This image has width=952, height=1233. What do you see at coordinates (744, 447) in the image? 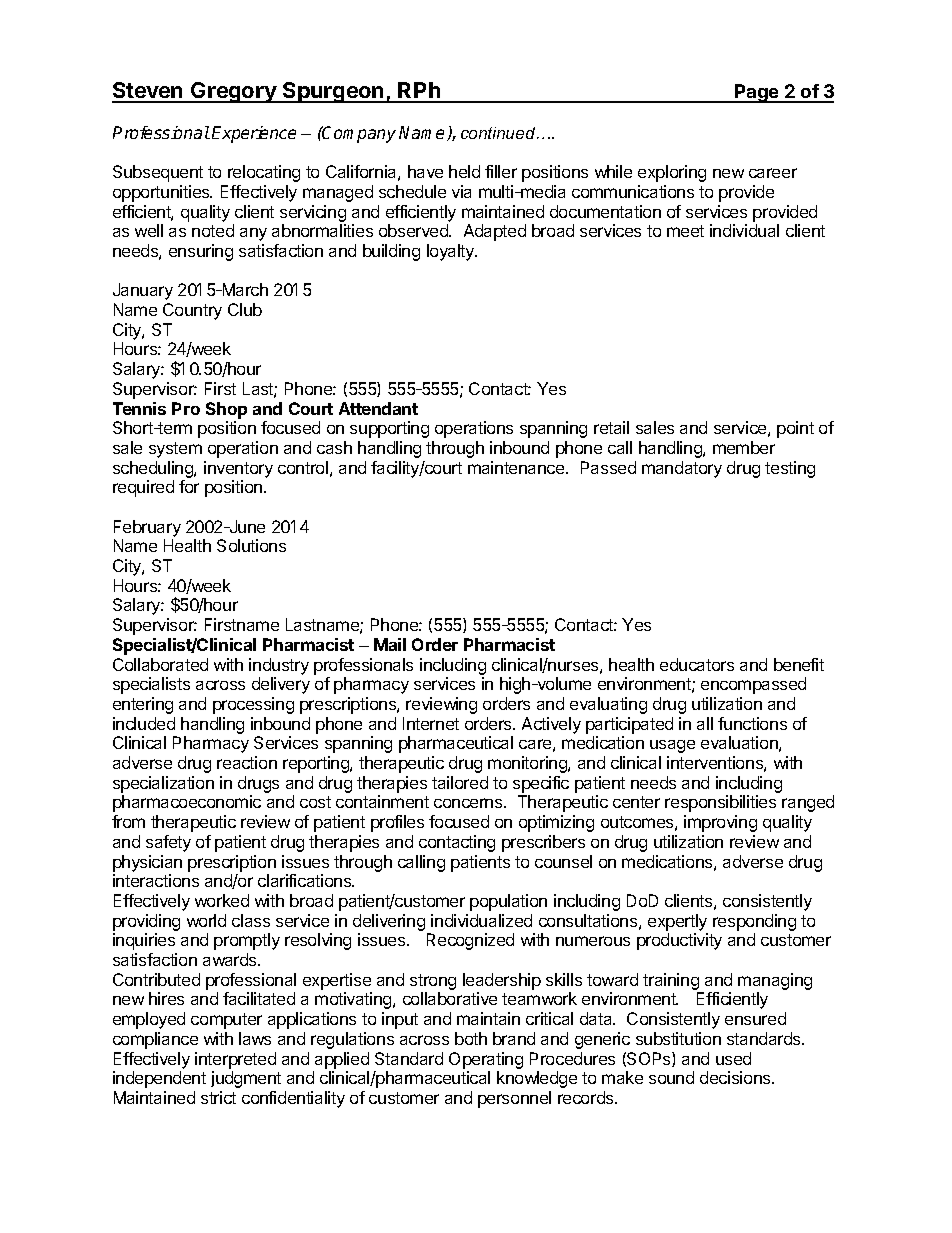
I see `member` at bounding box center [744, 447].
